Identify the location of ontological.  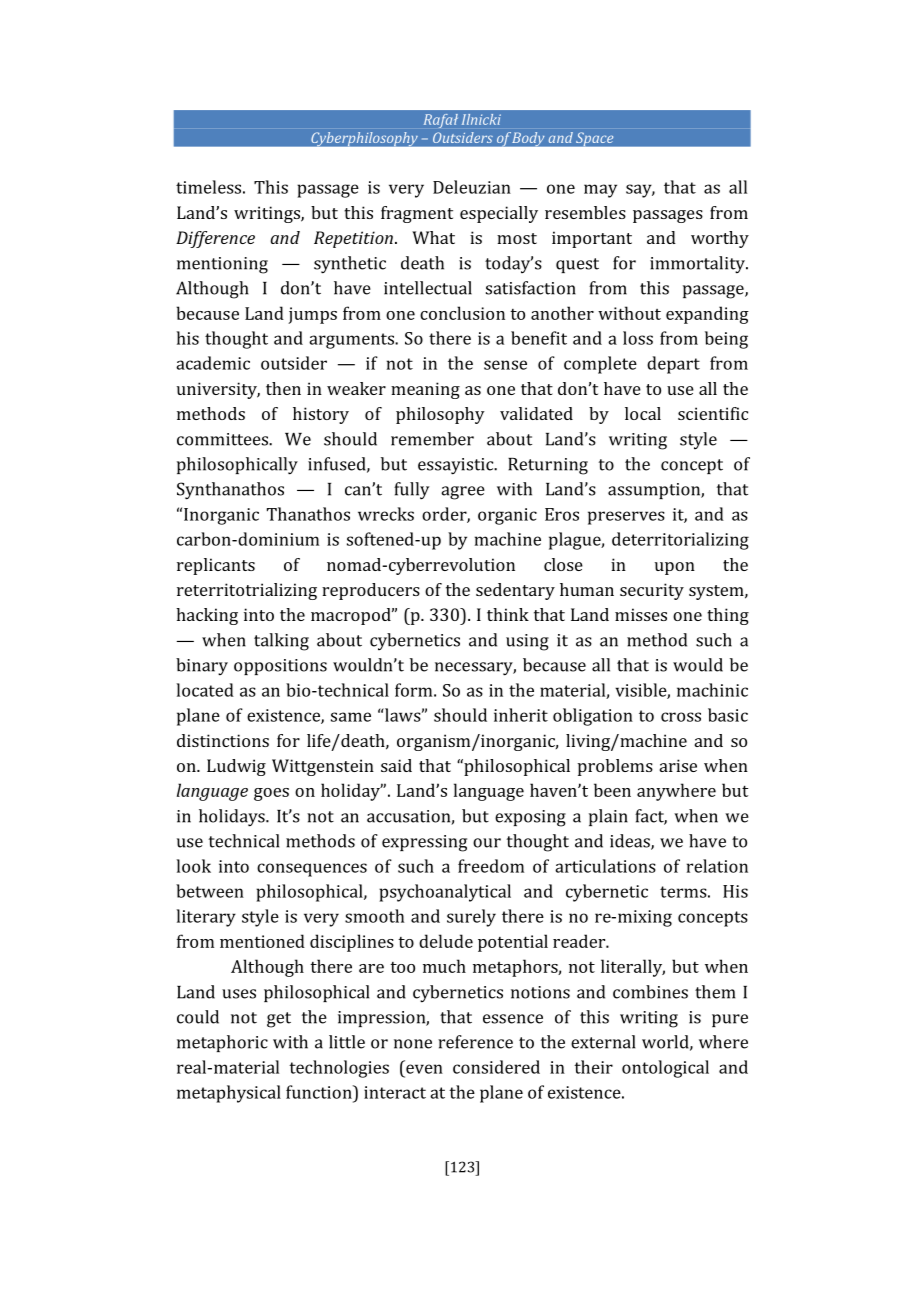
(665, 1069).
